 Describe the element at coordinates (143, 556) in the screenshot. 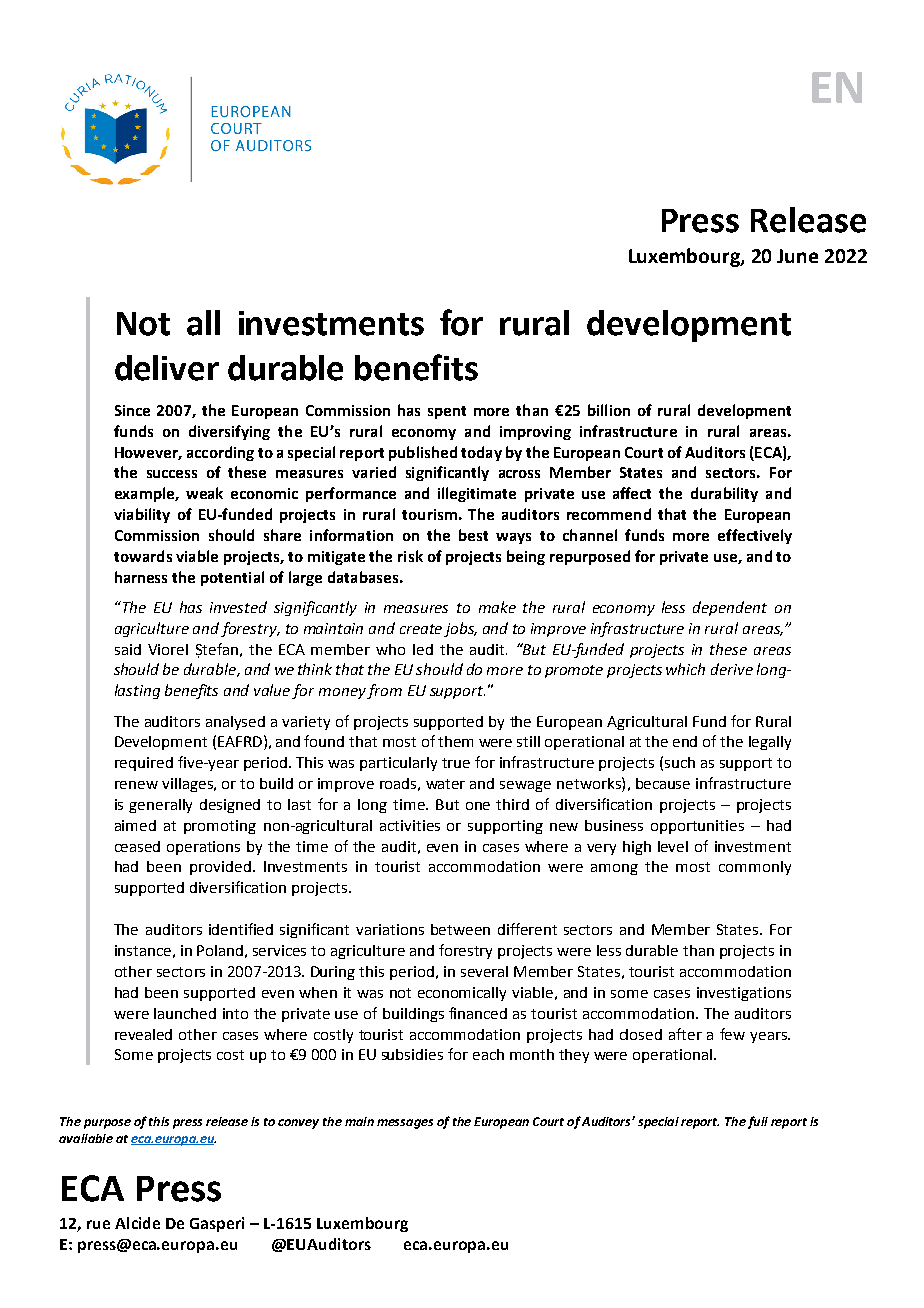

I see `towards` at that location.
